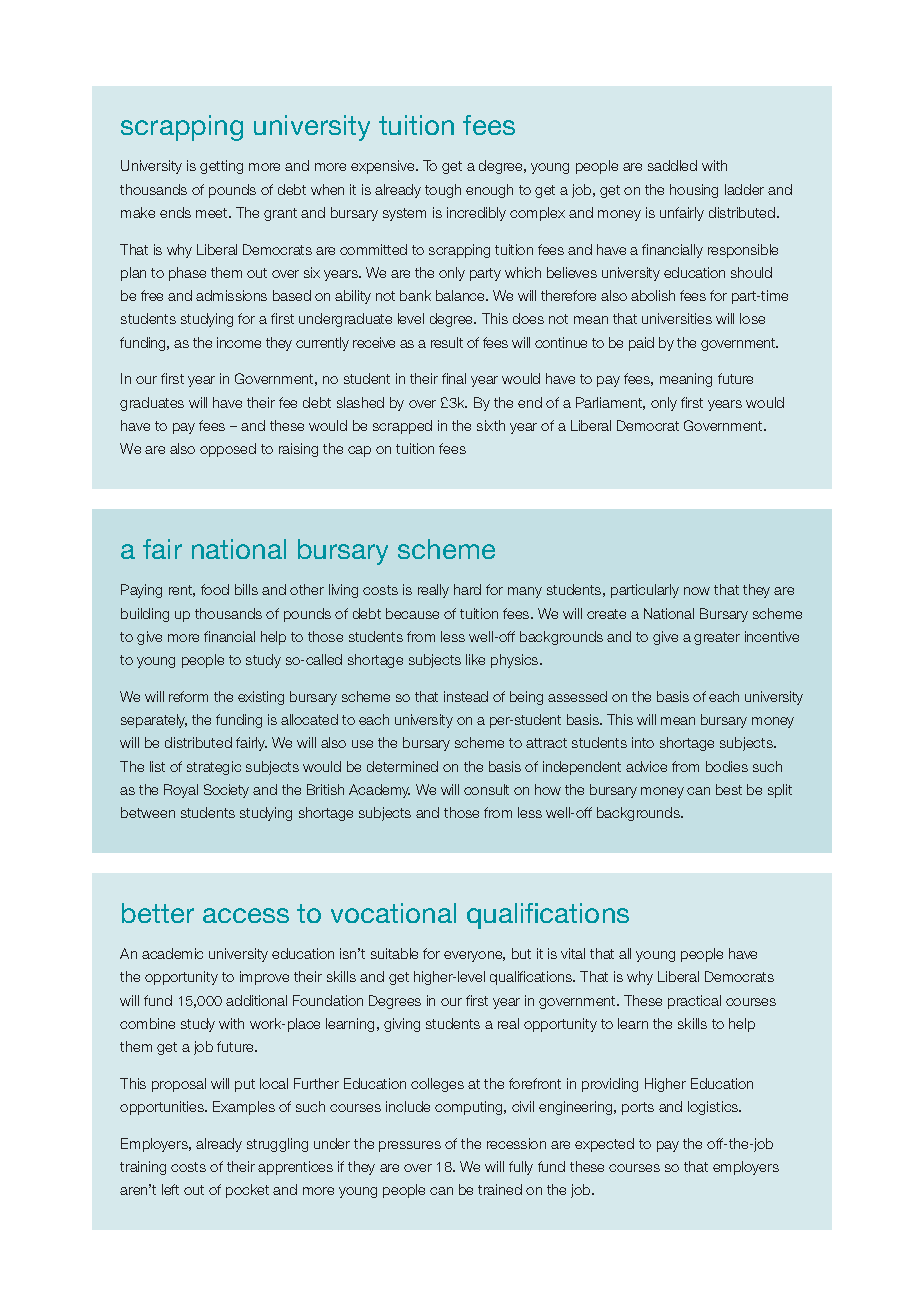  What do you see at coordinates (170, 1189) in the screenshot?
I see `left` at bounding box center [170, 1189].
